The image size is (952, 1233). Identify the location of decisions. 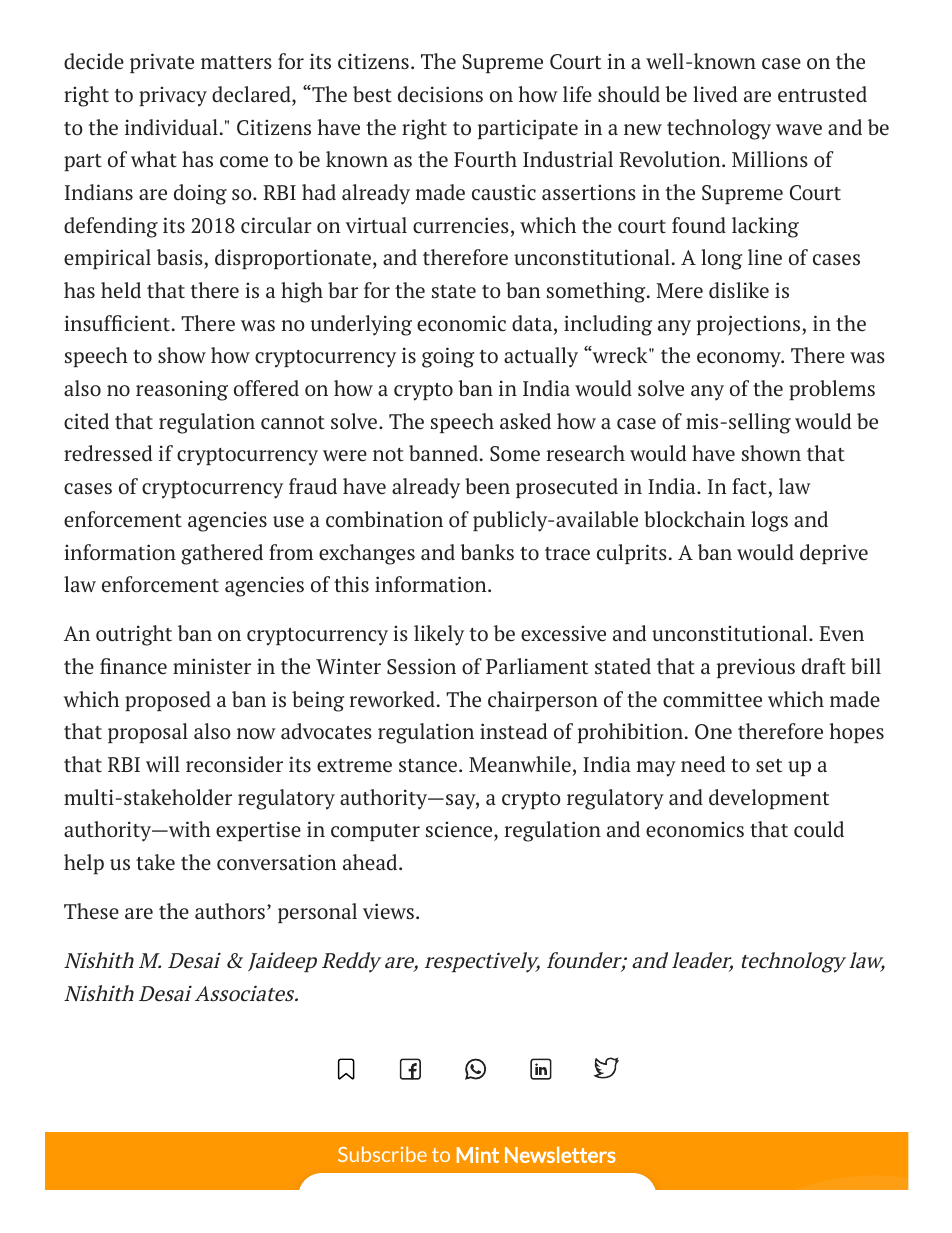
(440, 94).
